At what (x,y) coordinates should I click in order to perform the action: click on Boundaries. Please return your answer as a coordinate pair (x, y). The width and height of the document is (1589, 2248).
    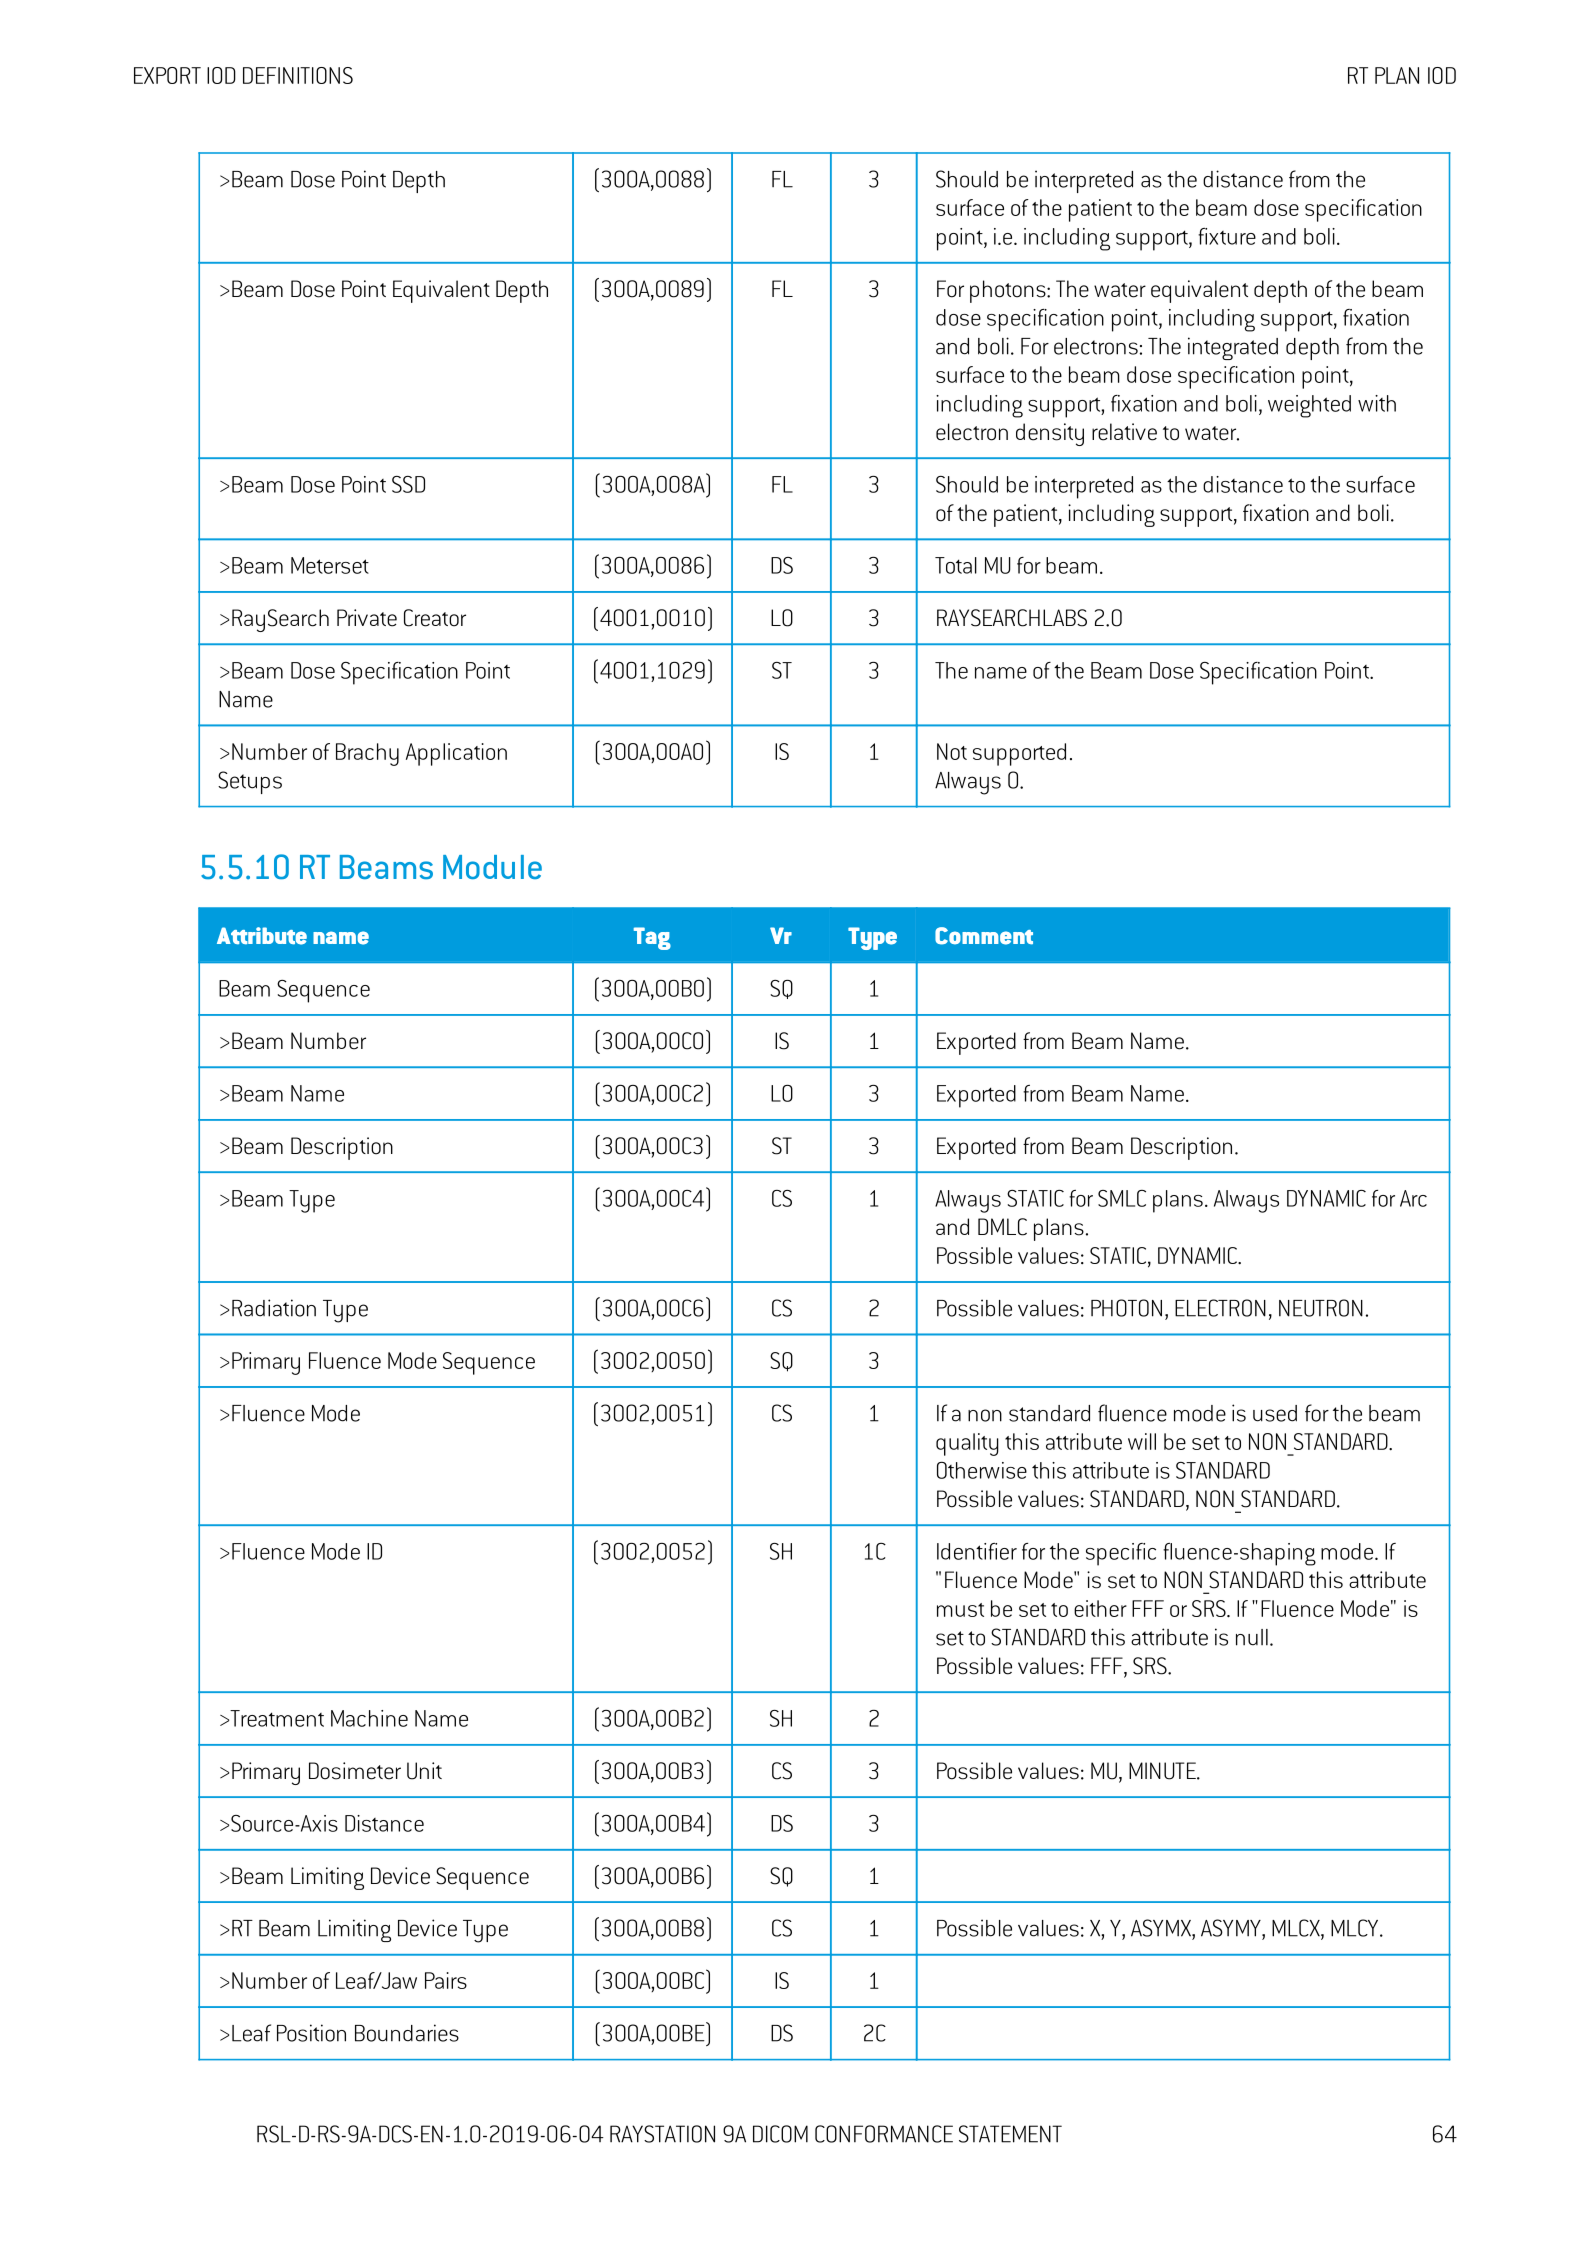
    Looking at the image, I should click on (407, 2033).
